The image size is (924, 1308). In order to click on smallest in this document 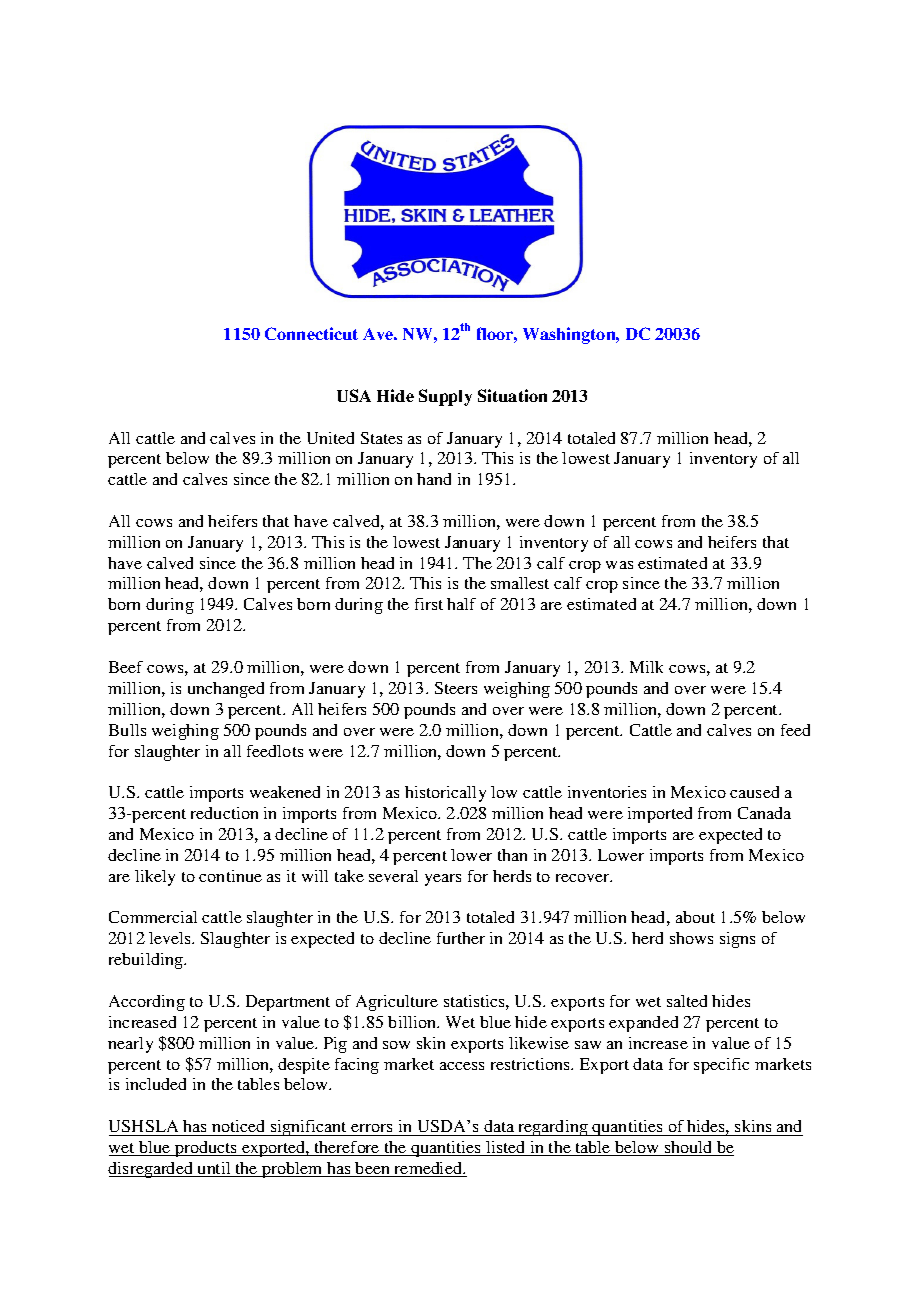, I will do `click(520, 583)`.
